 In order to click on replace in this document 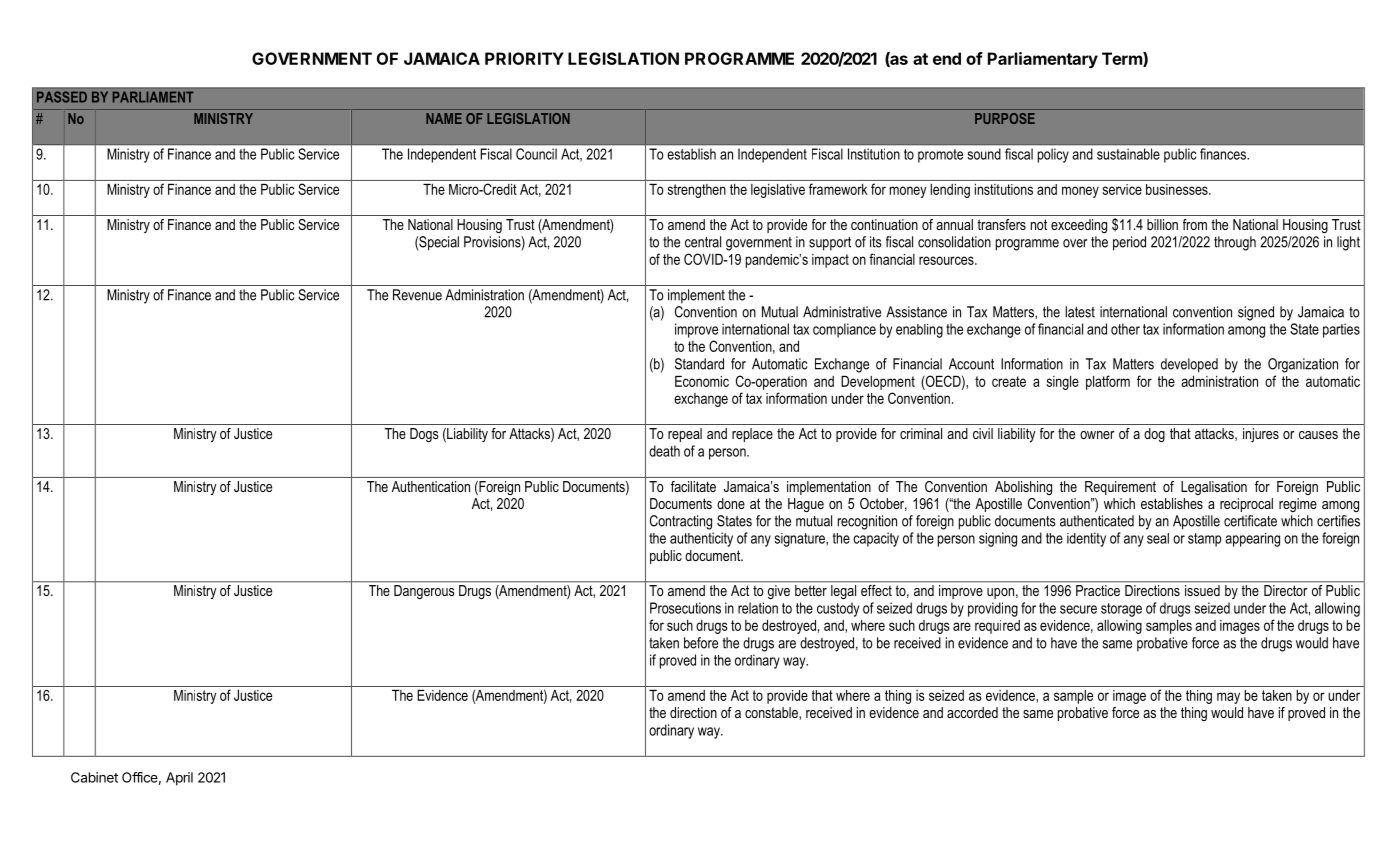, I will do `click(752, 435)`.
